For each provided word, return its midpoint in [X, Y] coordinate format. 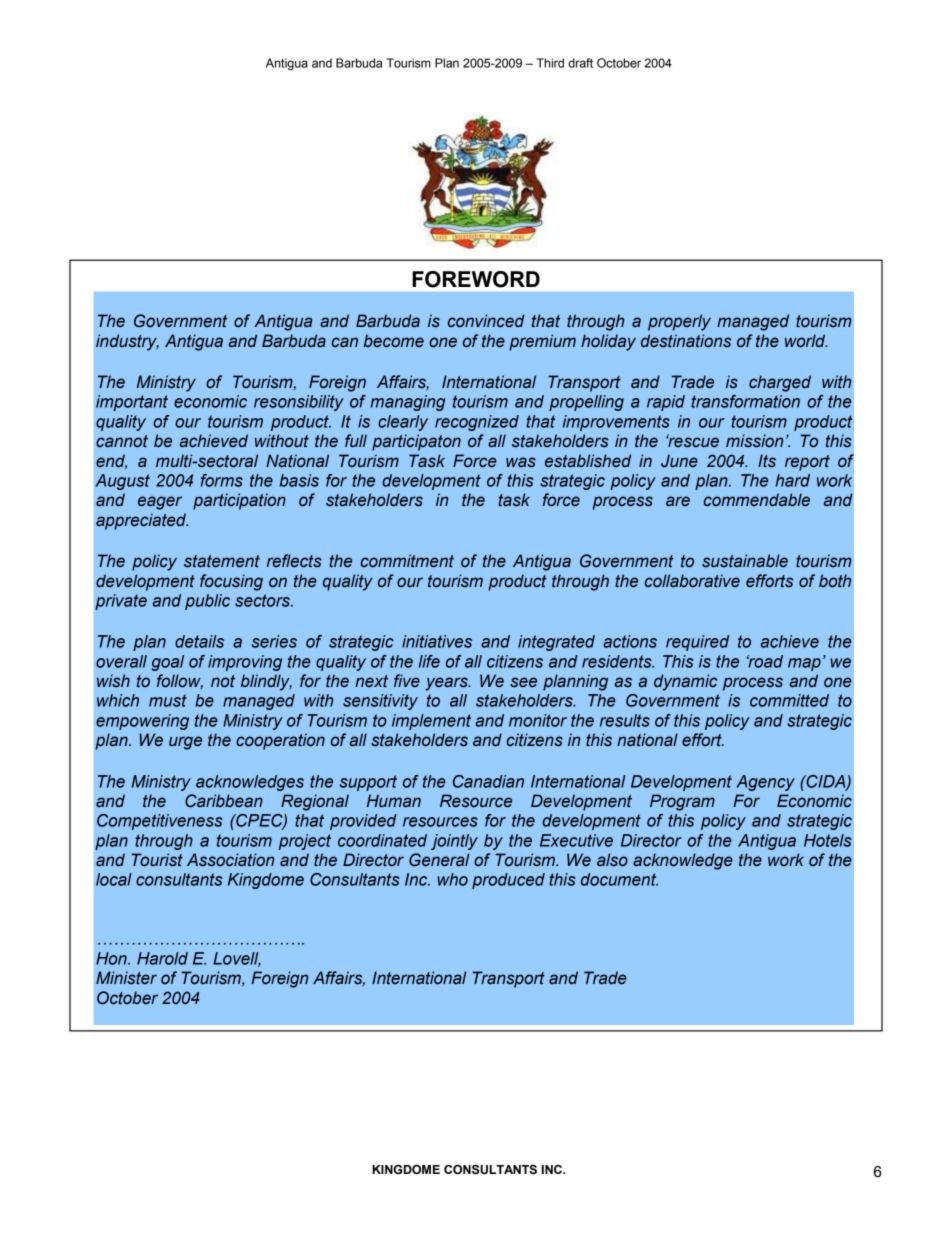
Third [550, 63]
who [452, 879]
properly [679, 322]
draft [580, 63]
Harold [162, 958]
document [619, 879]
